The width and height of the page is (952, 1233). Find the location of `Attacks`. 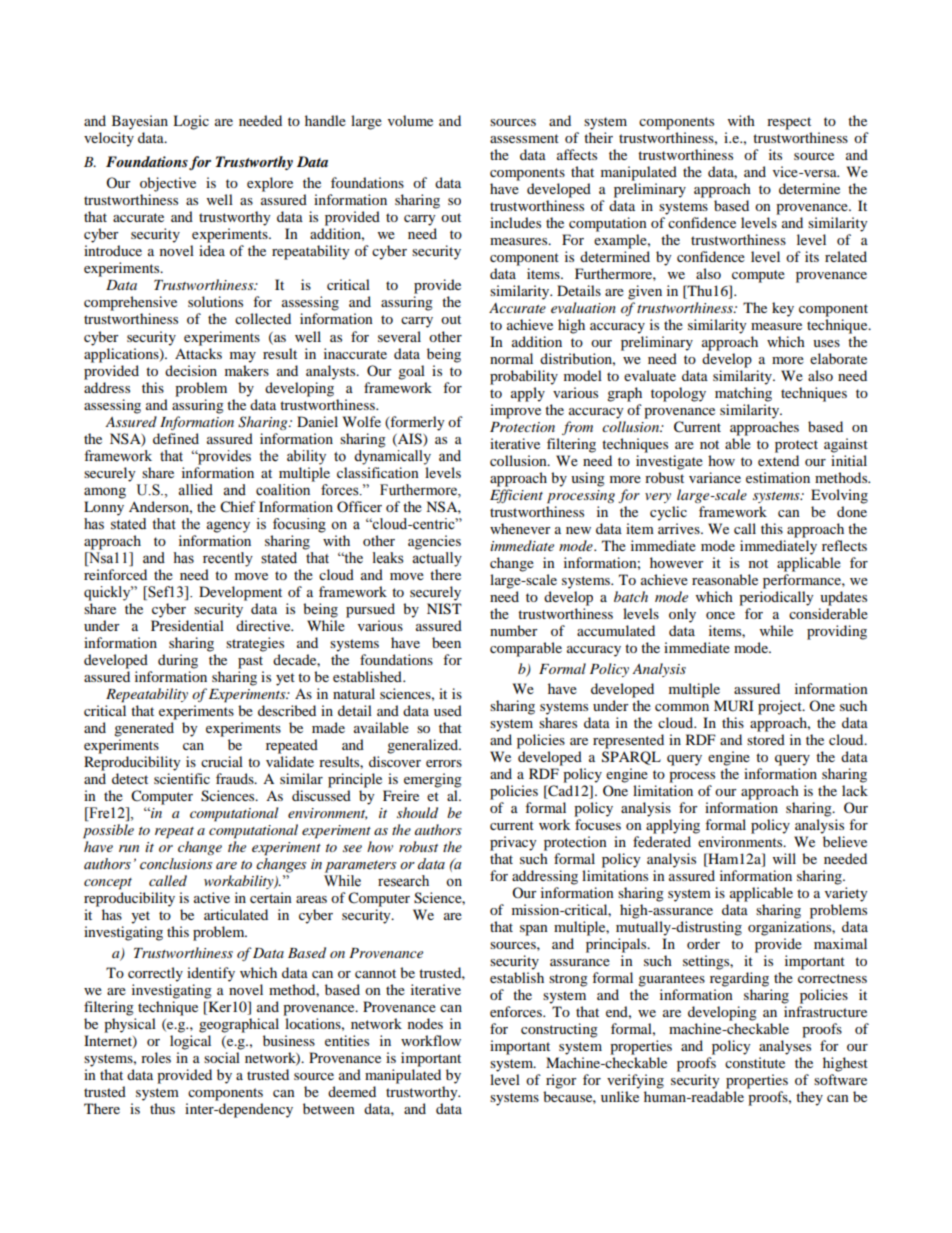

Attacks is located at coordinates (198, 352).
